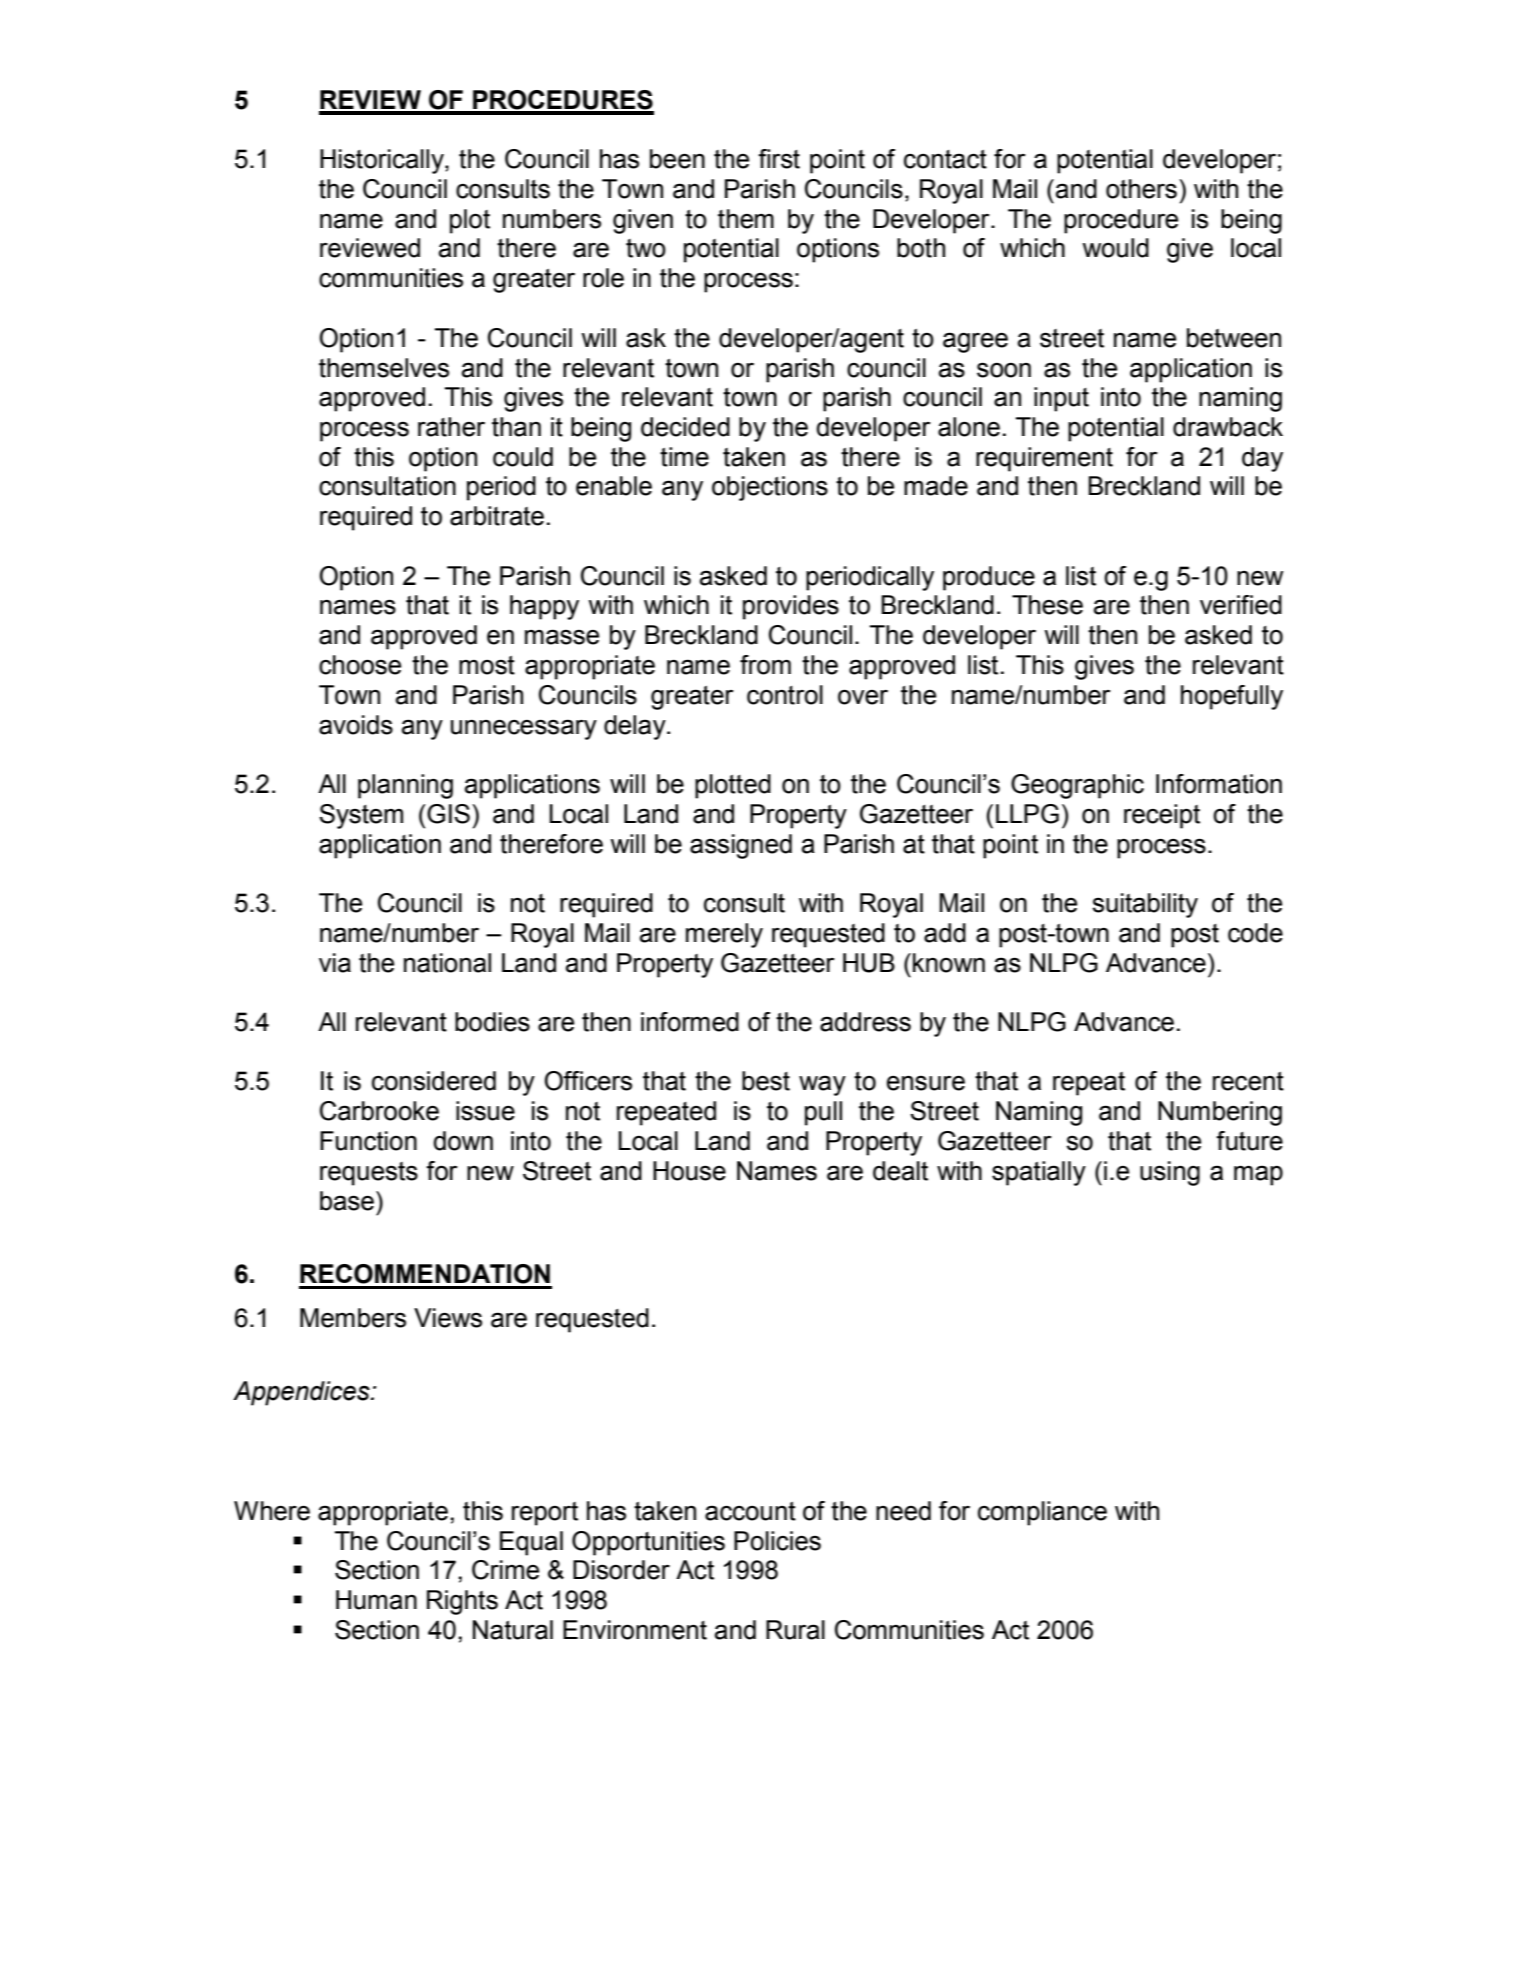 The width and height of the screenshot is (1532, 1982). What do you see at coordinates (1232, 697) in the screenshot?
I see `hopefully` at bounding box center [1232, 697].
